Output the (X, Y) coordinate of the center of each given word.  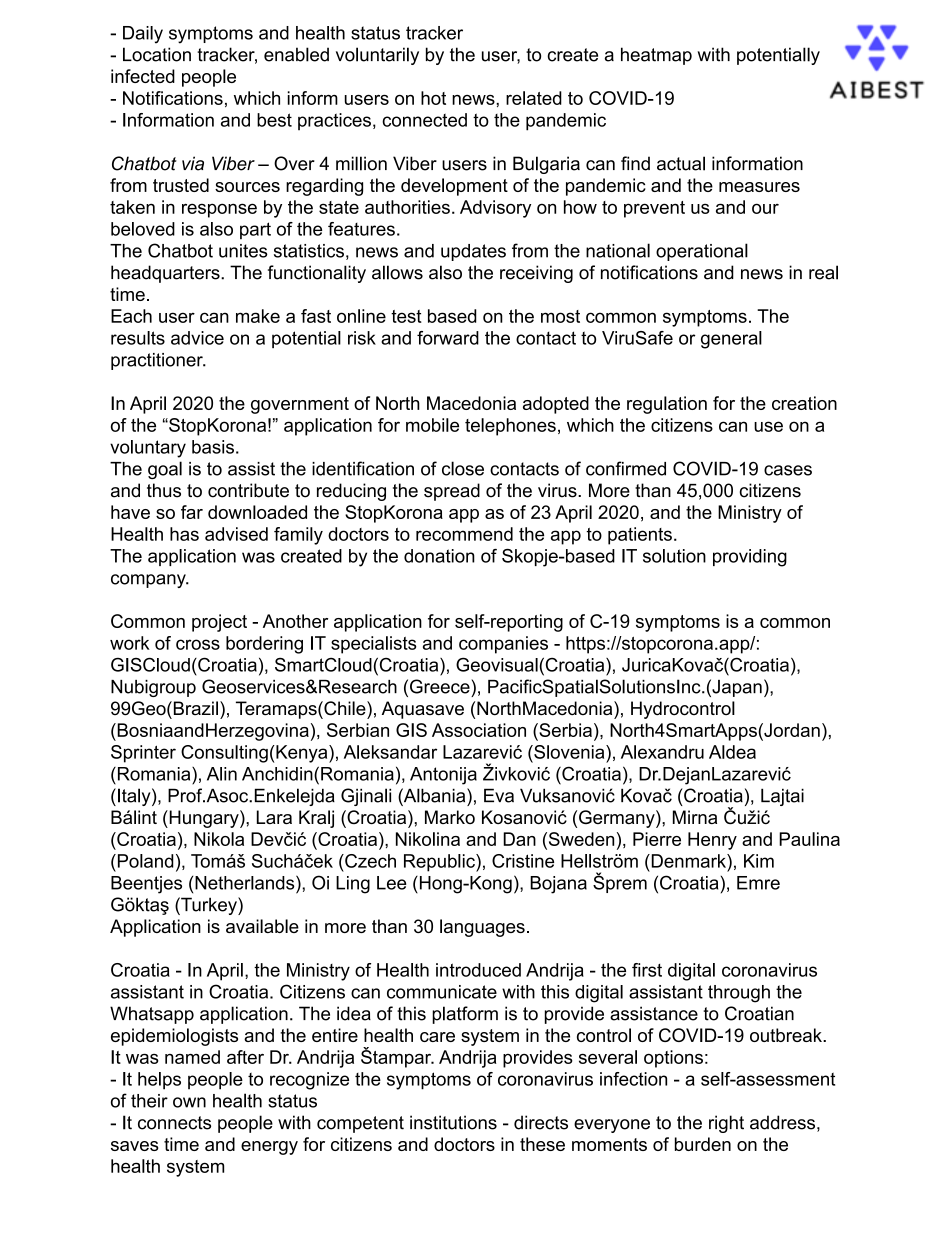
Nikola (219, 839)
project (219, 623)
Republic (440, 863)
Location (157, 54)
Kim (759, 861)
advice (197, 338)
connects (174, 1123)
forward (448, 338)
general (731, 340)
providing (750, 558)
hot (433, 98)
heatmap (656, 56)
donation (439, 556)
